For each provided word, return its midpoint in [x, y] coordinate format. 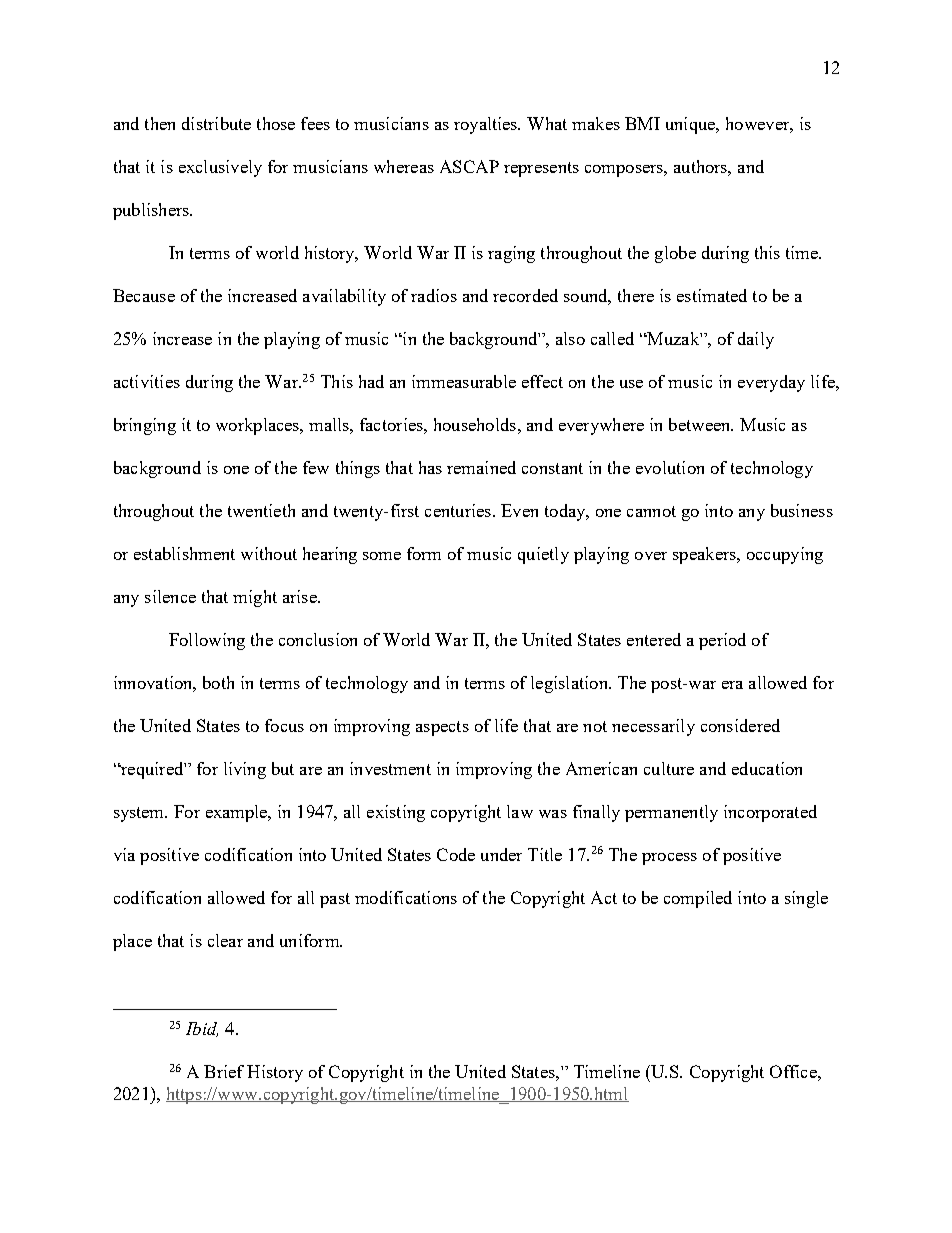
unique [692, 125]
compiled [698, 899]
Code [456, 854]
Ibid [202, 1029]
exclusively [220, 168]
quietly [543, 555]
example [238, 813]
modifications [406, 897]
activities [147, 381]
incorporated [770, 813]
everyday [771, 383]
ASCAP [469, 166]
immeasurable [464, 381]
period [722, 641]
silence [170, 596]
